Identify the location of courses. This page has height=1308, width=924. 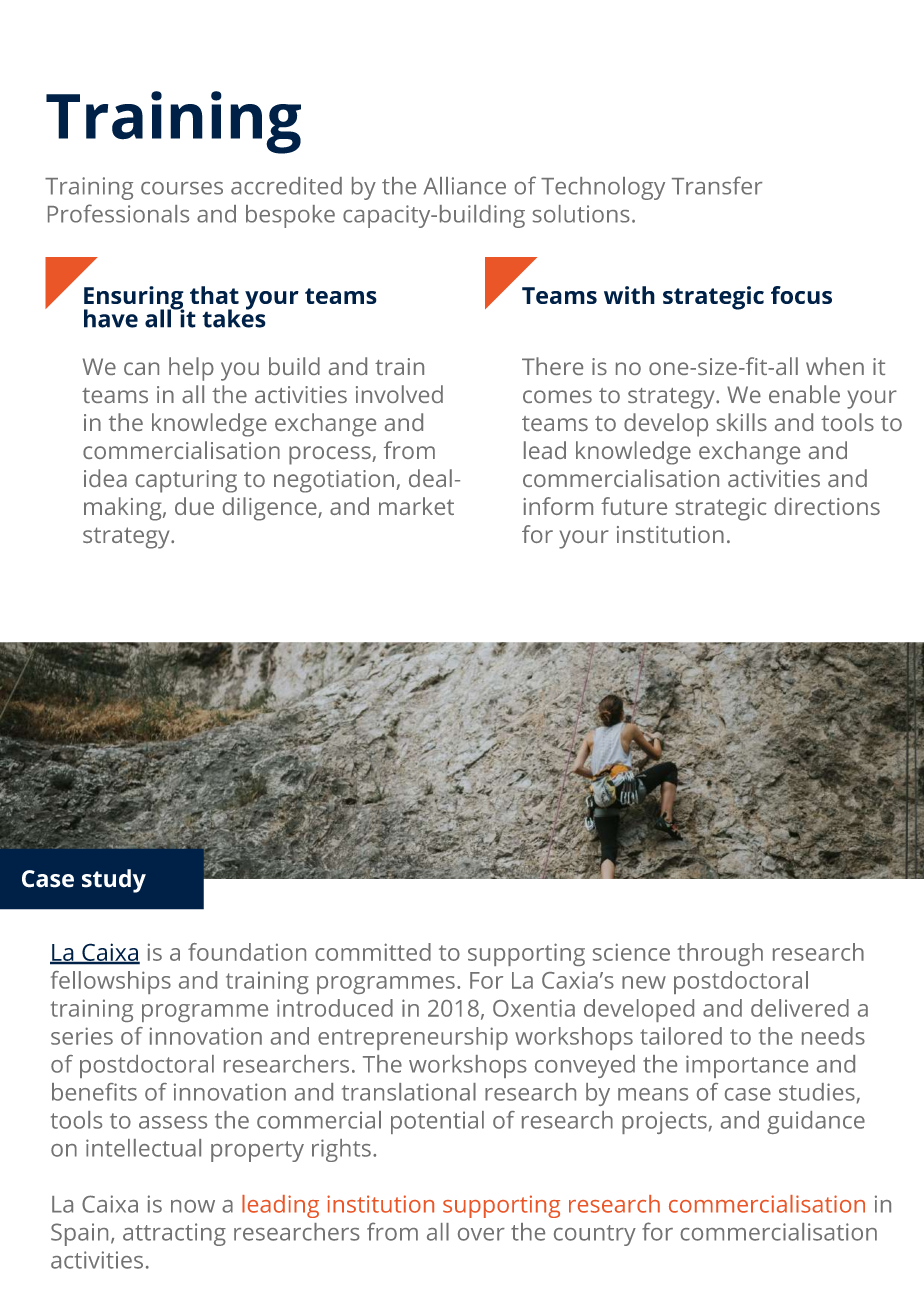
(182, 188).
